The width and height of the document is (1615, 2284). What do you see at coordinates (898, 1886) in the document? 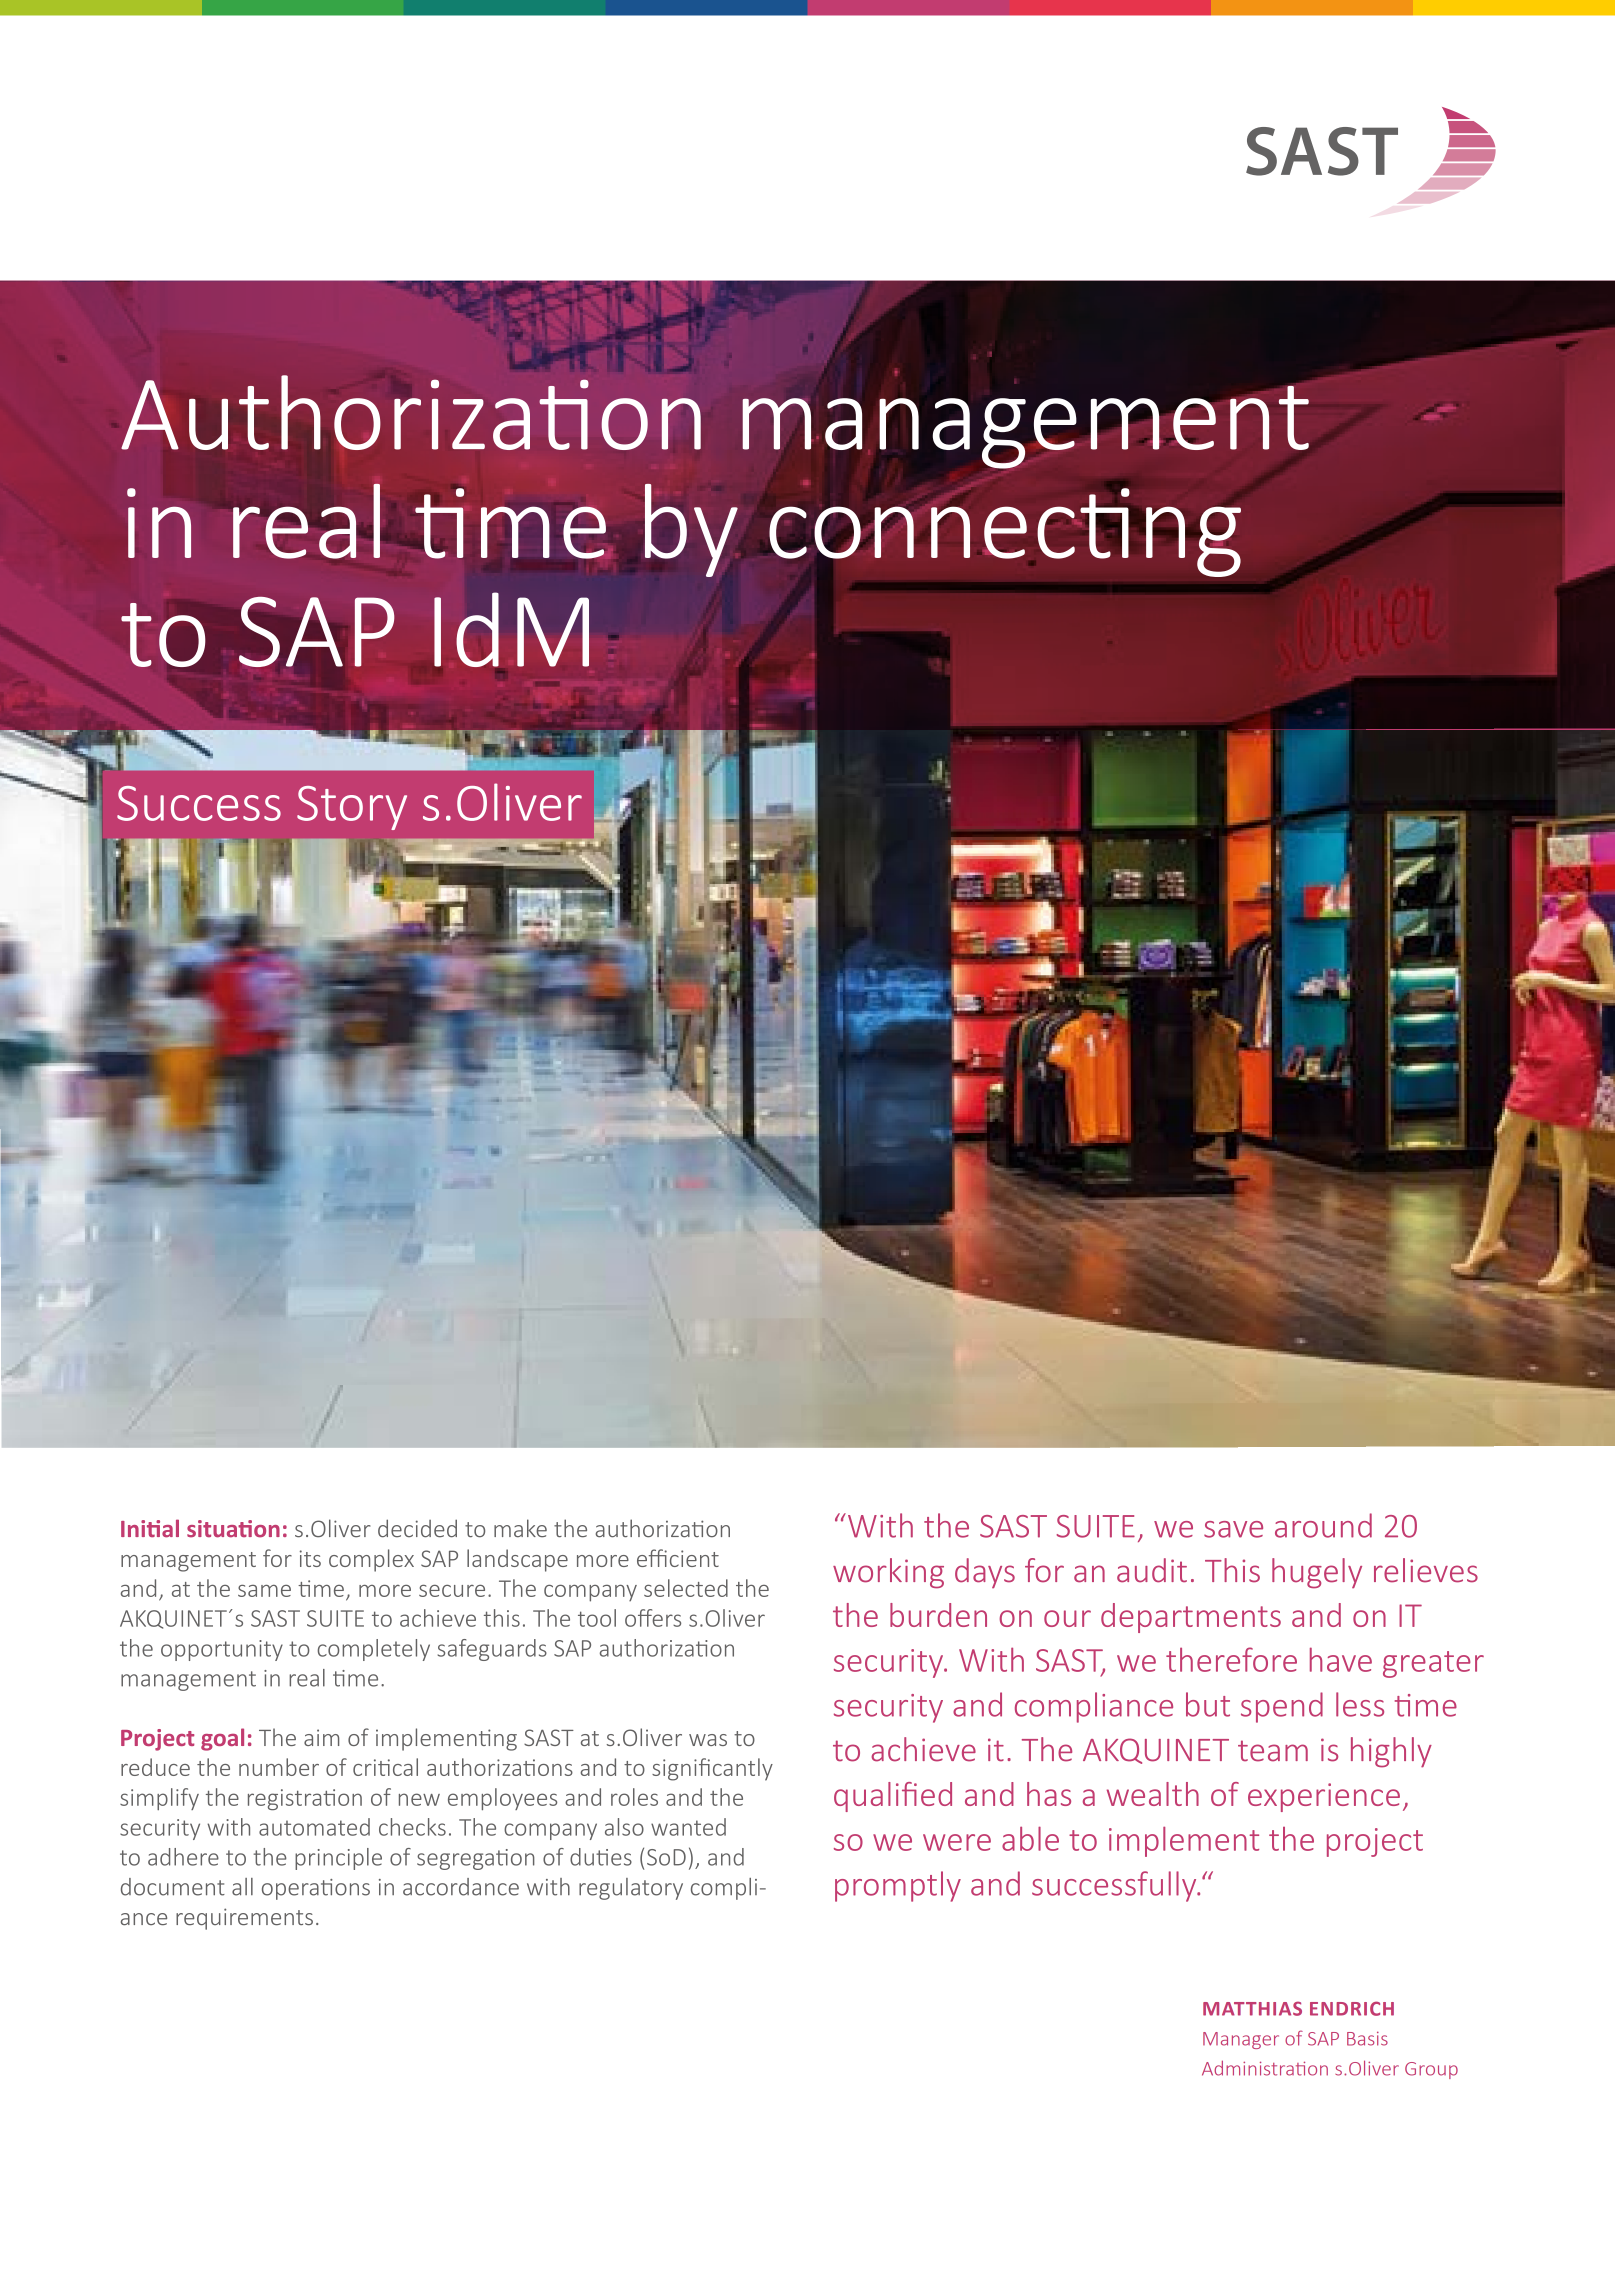
I see `promptly` at bounding box center [898, 1886].
